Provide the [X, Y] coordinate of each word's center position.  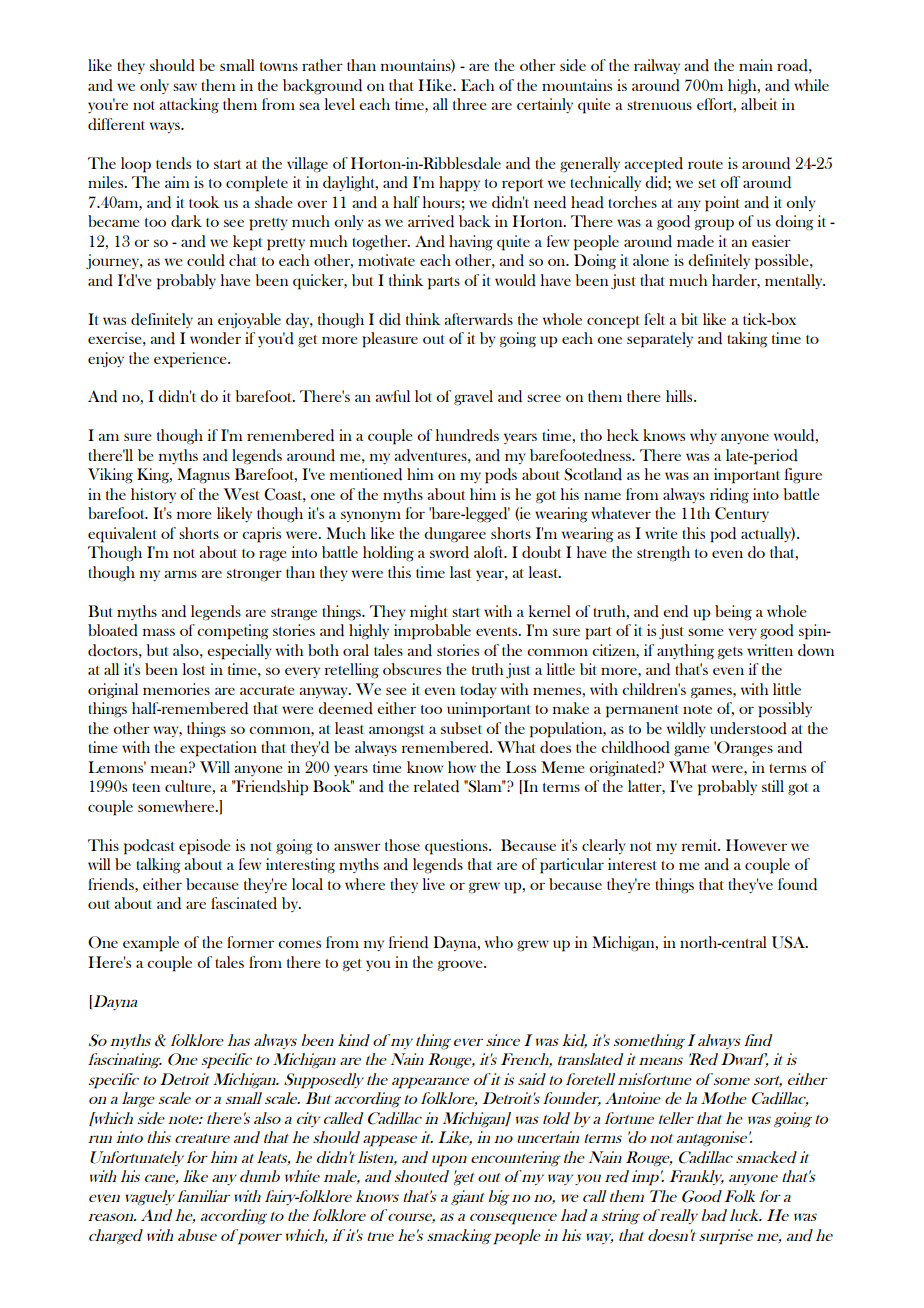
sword [449, 552]
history [153, 495]
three [469, 104]
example [151, 944]
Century [742, 514]
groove [461, 966]
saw [185, 87]
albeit [759, 104]
